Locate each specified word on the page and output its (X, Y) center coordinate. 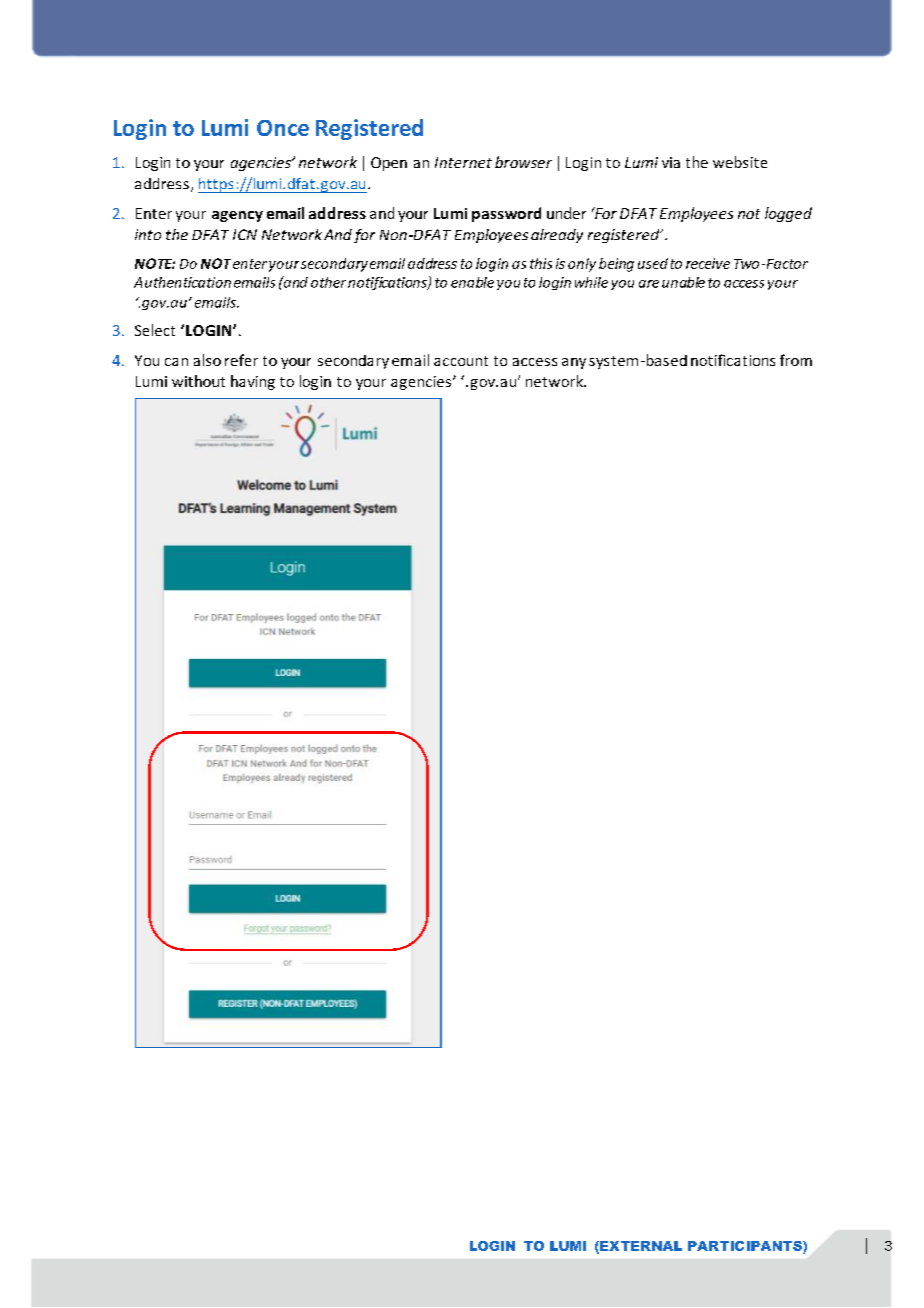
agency (237, 216)
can (176, 362)
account (461, 361)
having (253, 382)
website (740, 162)
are (649, 284)
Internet (463, 162)
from (796, 360)
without (198, 381)
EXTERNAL (640, 1247)
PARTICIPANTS (746, 1246)
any (574, 363)
